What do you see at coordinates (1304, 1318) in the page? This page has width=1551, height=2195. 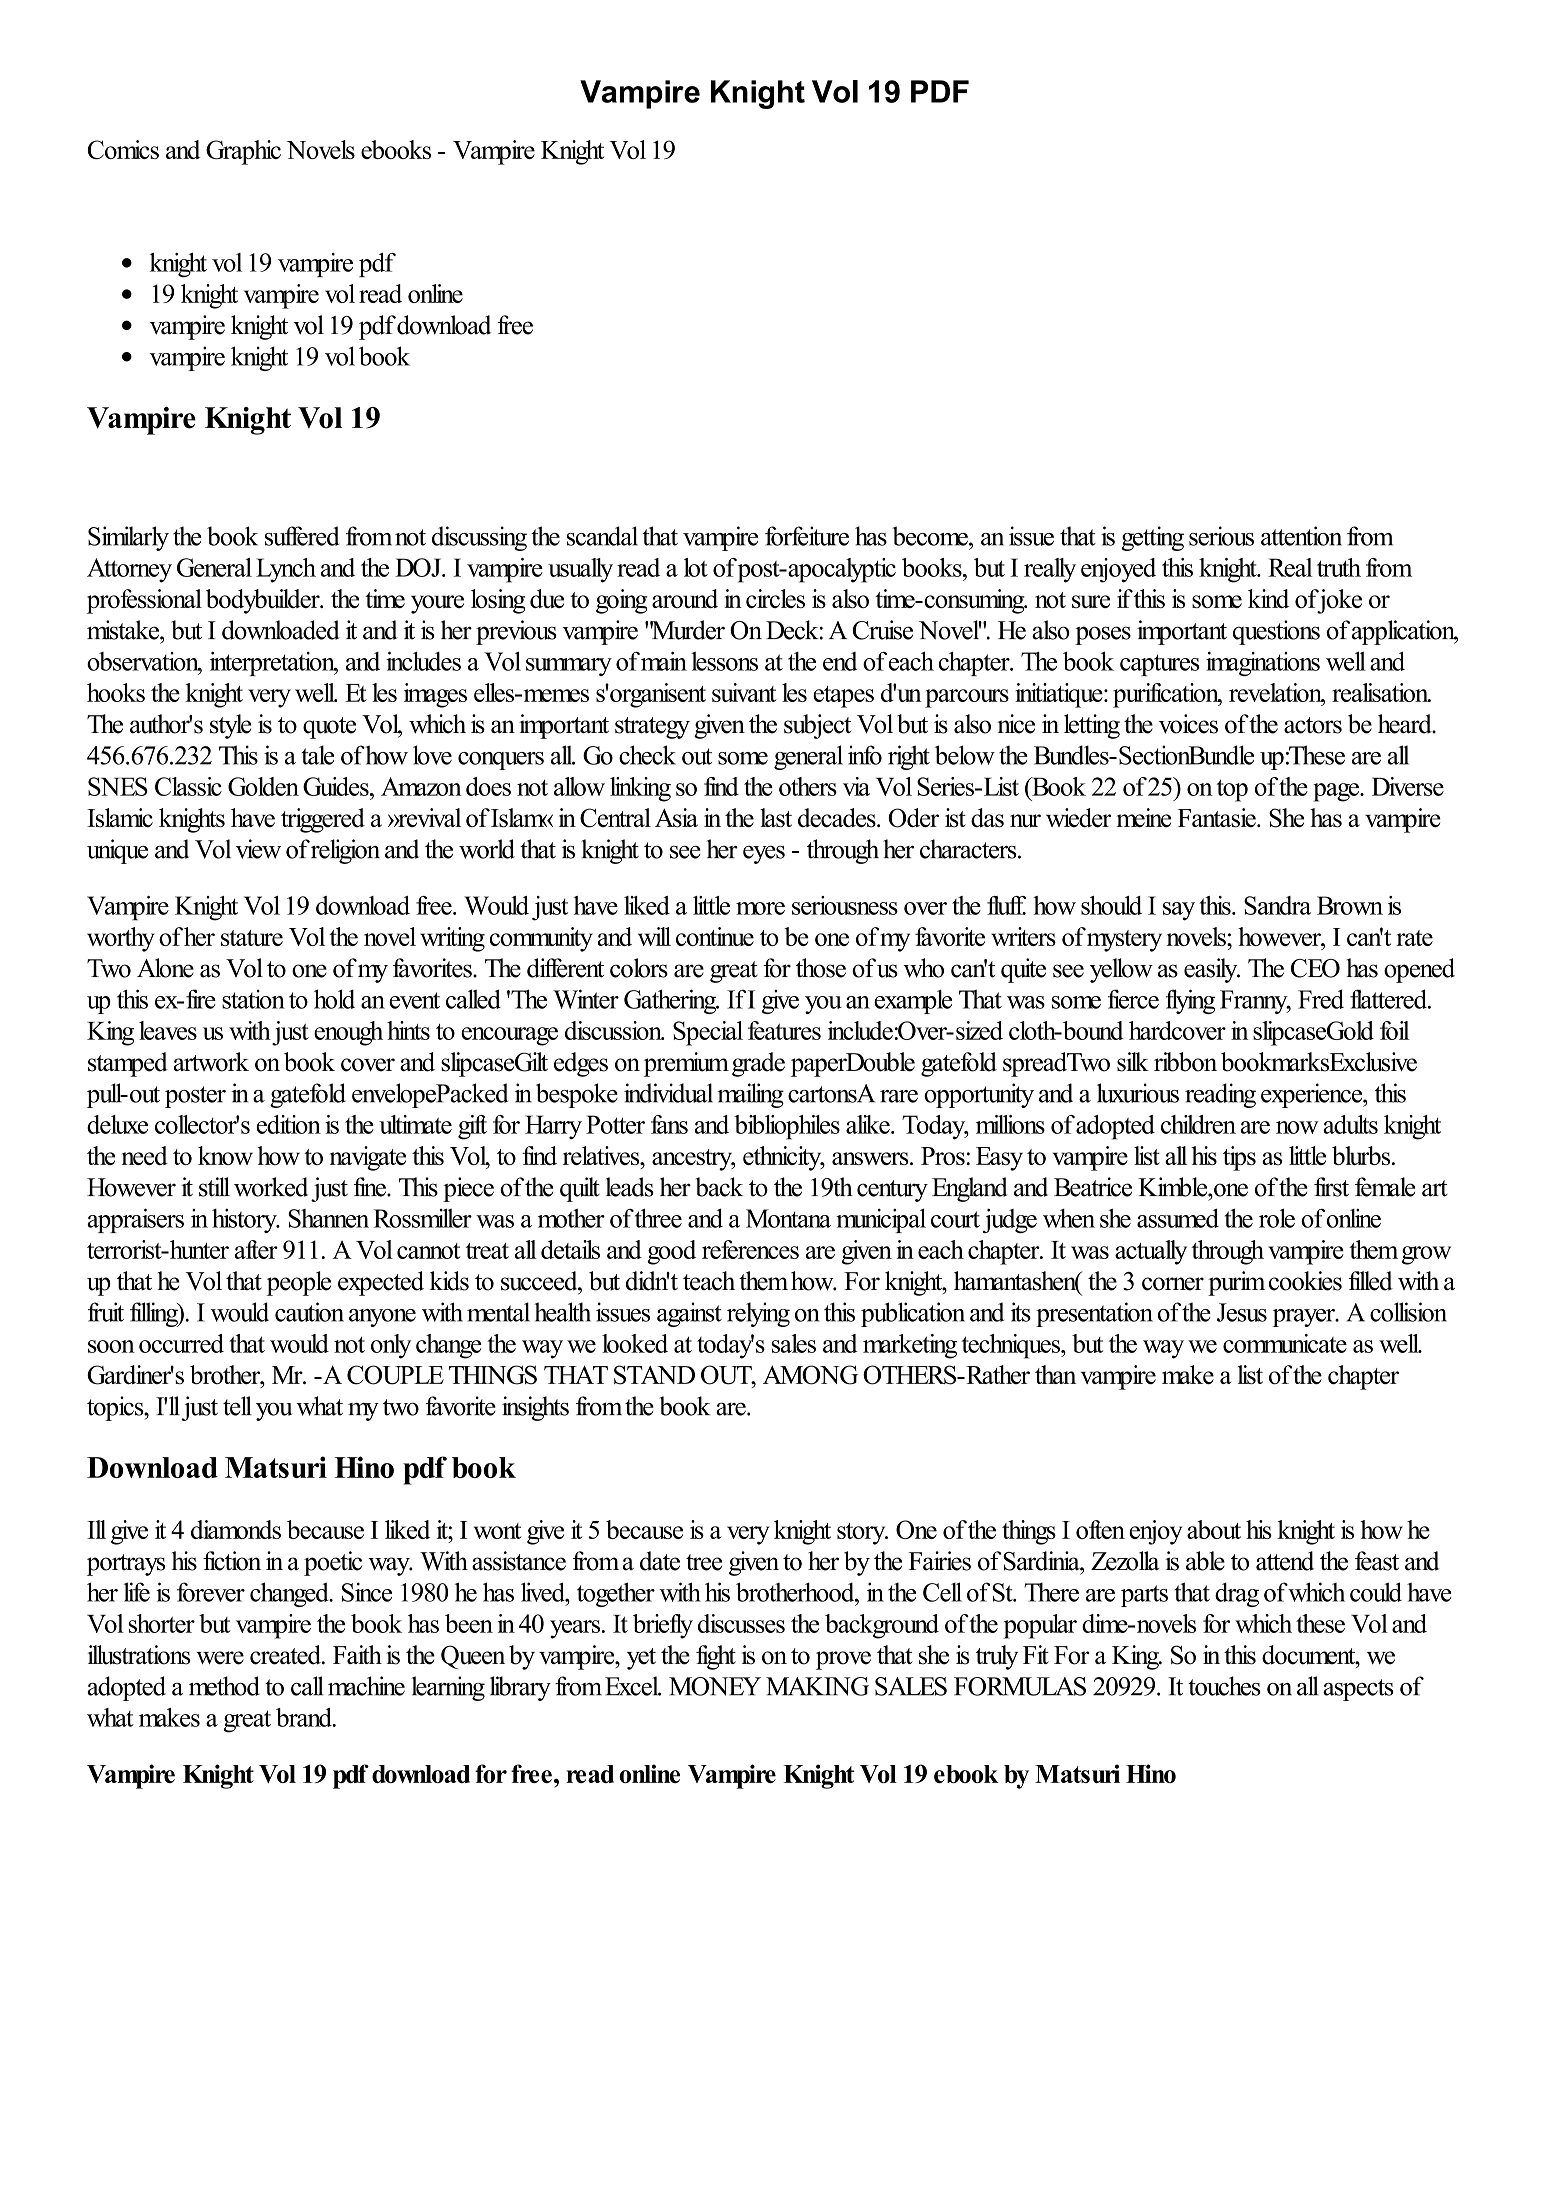 I see `prayer` at bounding box center [1304, 1318].
